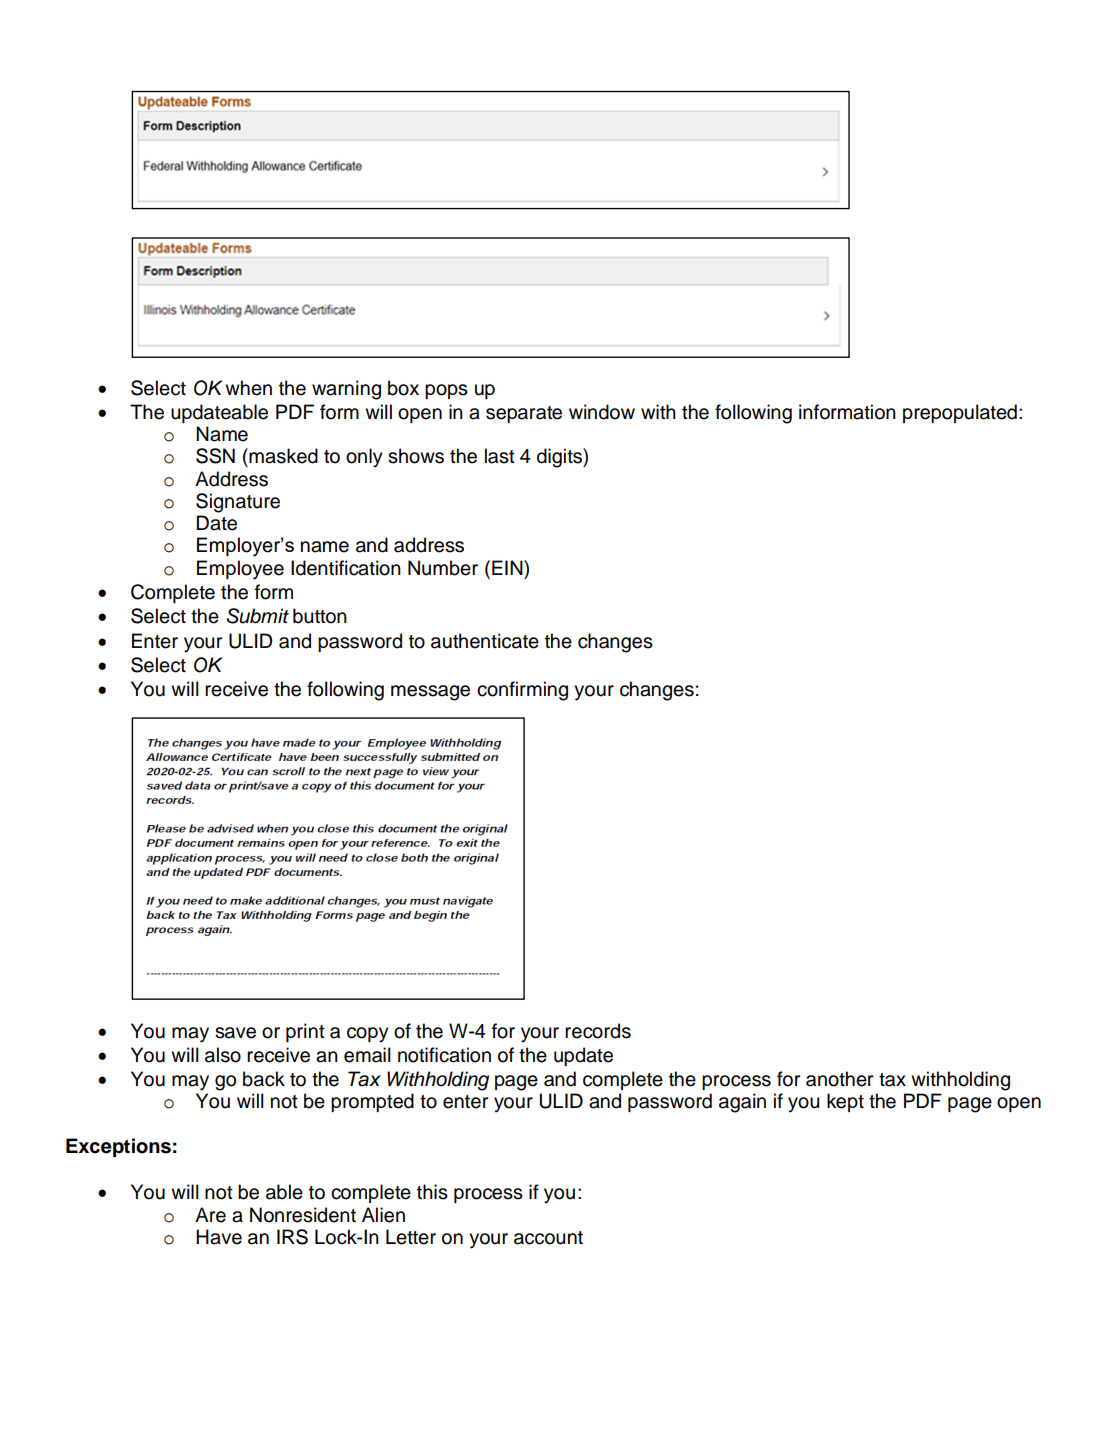  Describe the element at coordinates (839, 1079) in the screenshot. I see `another` at that location.
